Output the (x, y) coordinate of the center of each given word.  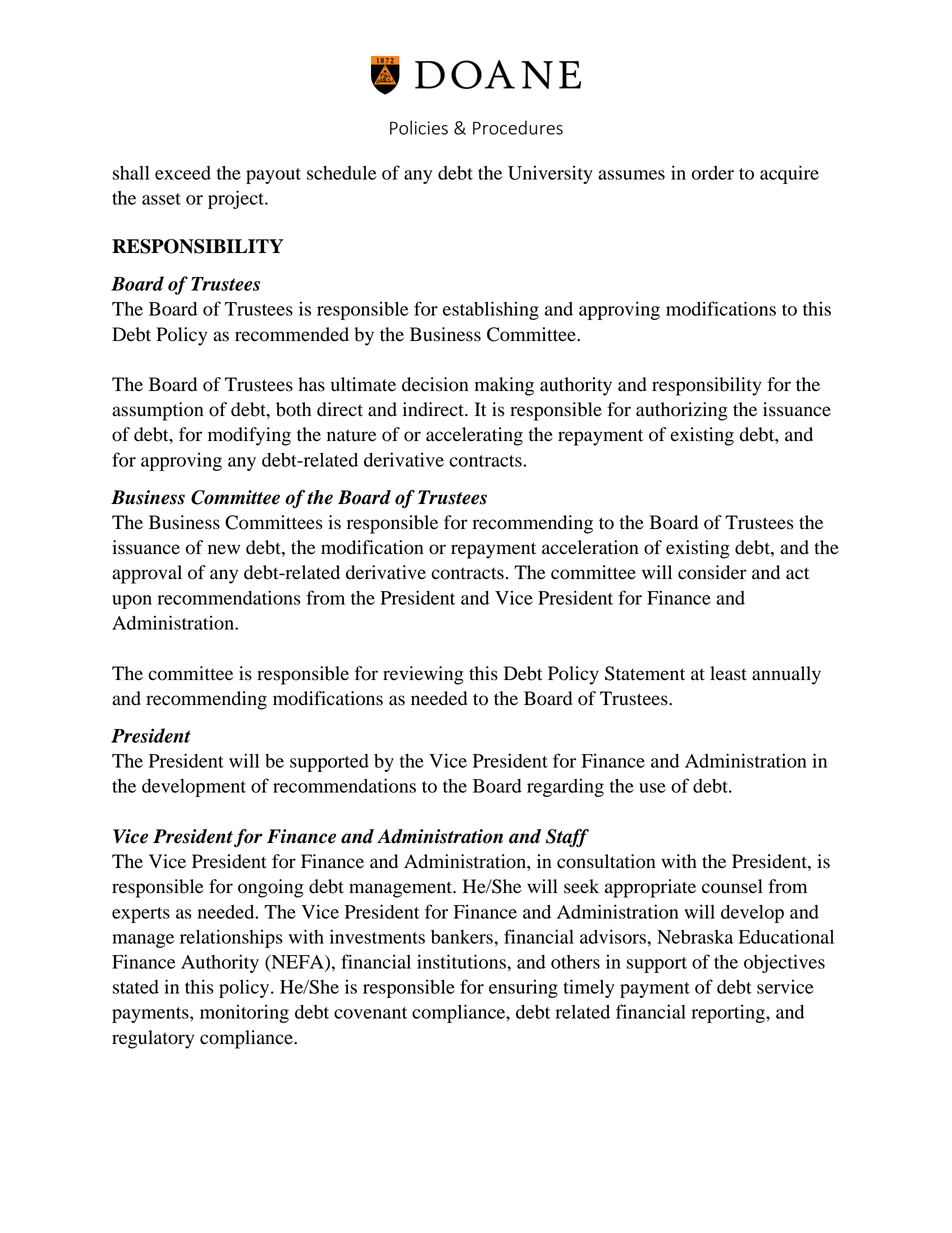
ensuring (523, 989)
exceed (183, 173)
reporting (729, 1014)
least (728, 673)
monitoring (244, 1014)
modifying (249, 436)
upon (132, 602)
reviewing (423, 675)
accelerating (474, 436)
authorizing (682, 411)
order (713, 173)
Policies (419, 127)
